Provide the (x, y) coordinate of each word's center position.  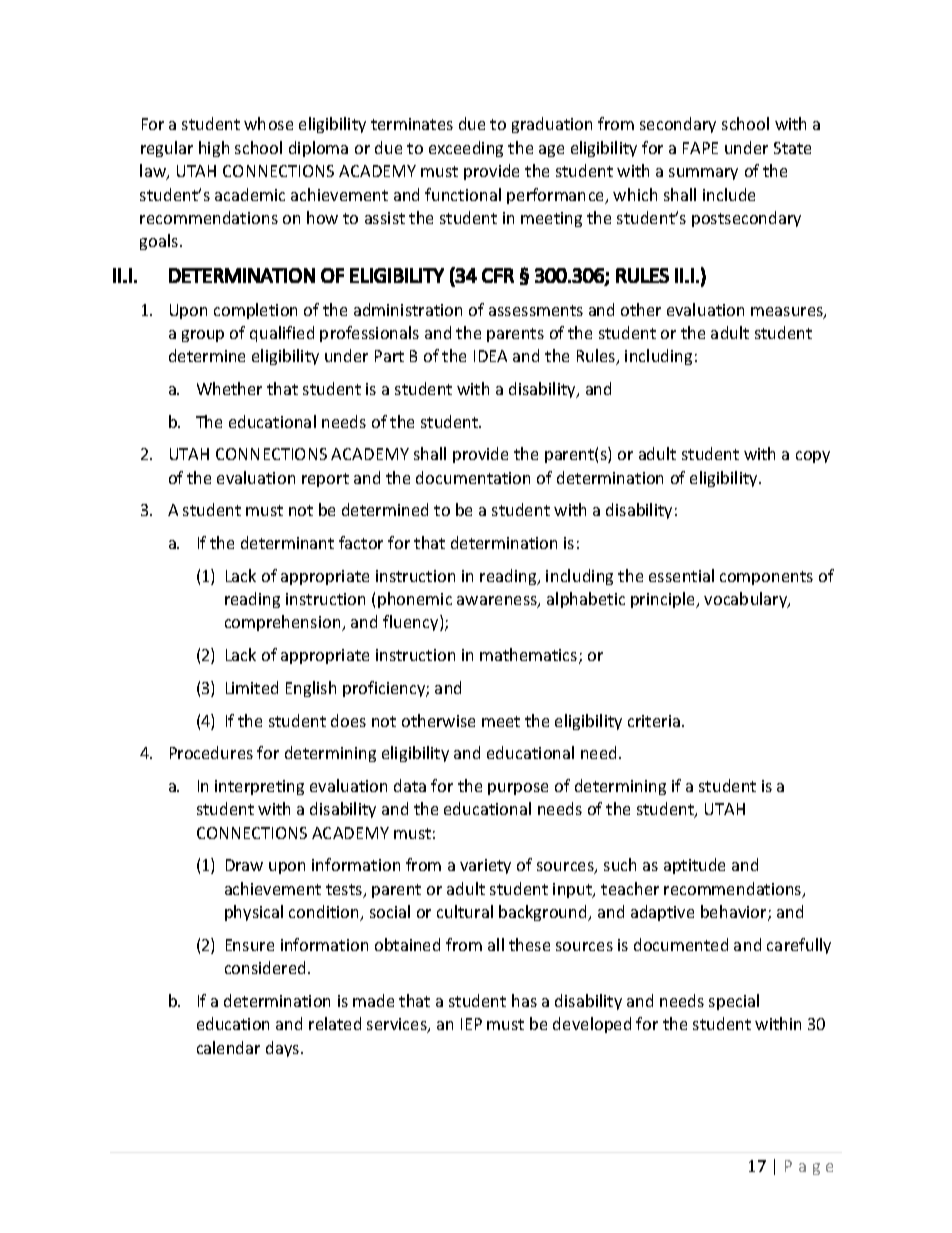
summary (703, 174)
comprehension (284, 623)
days (284, 1049)
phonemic (415, 600)
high (214, 149)
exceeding (466, 149)
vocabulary (747, 600)
